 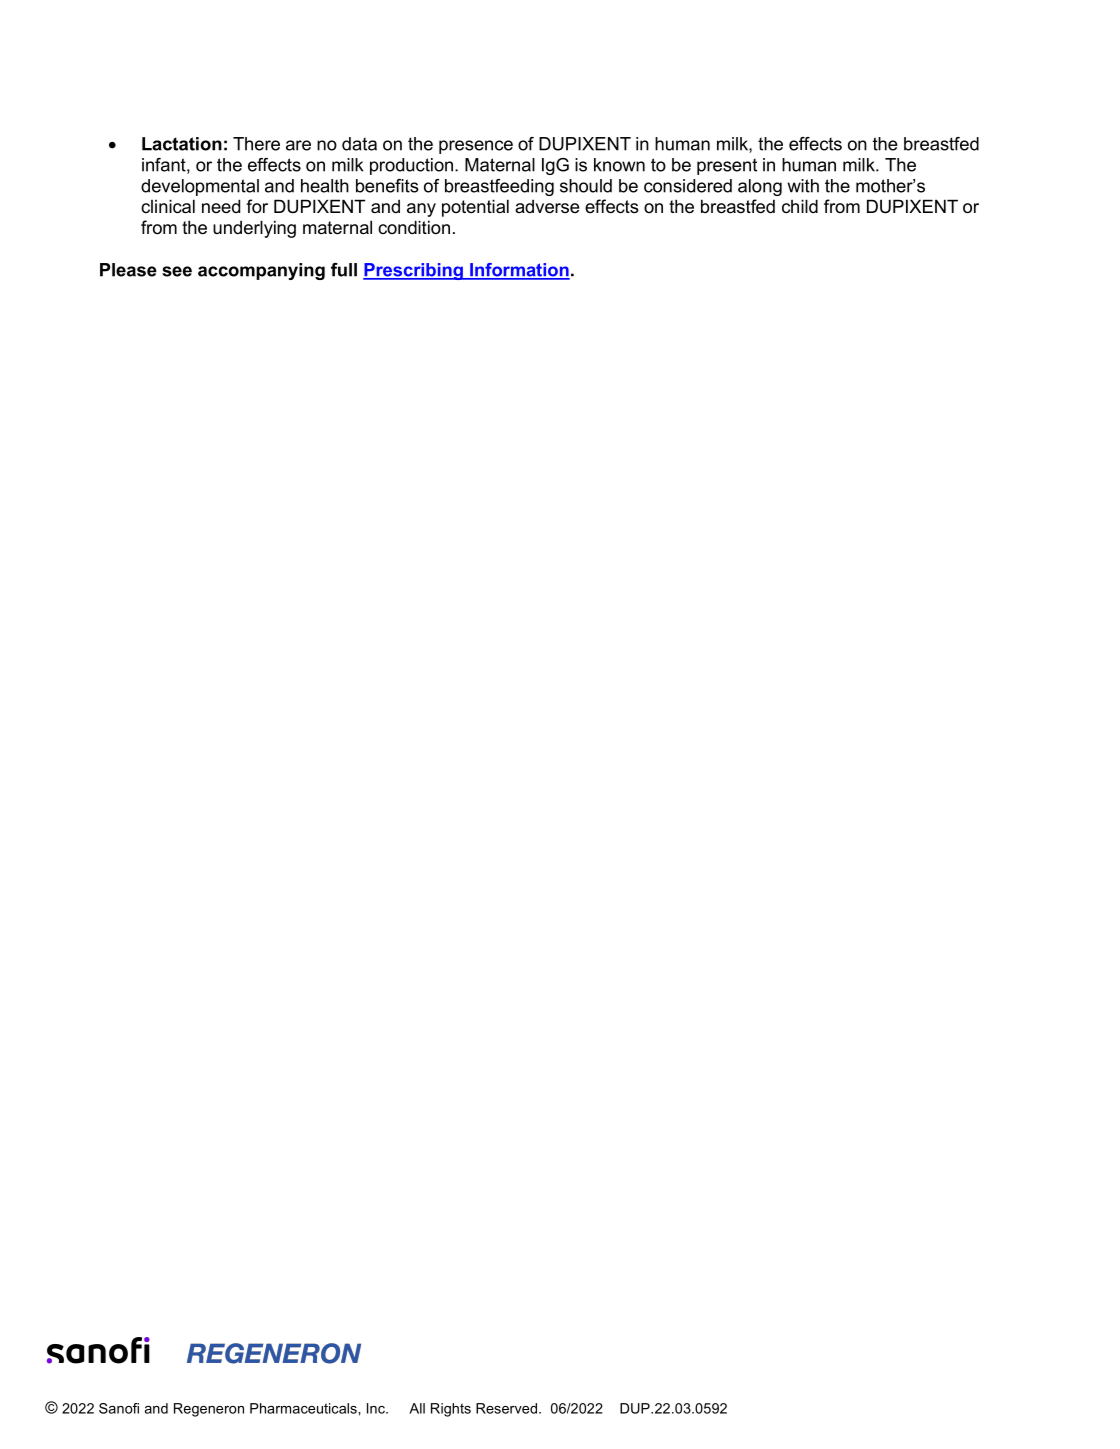 I want to click on Pharmaceuticals, so click(x=304, y=1408).
